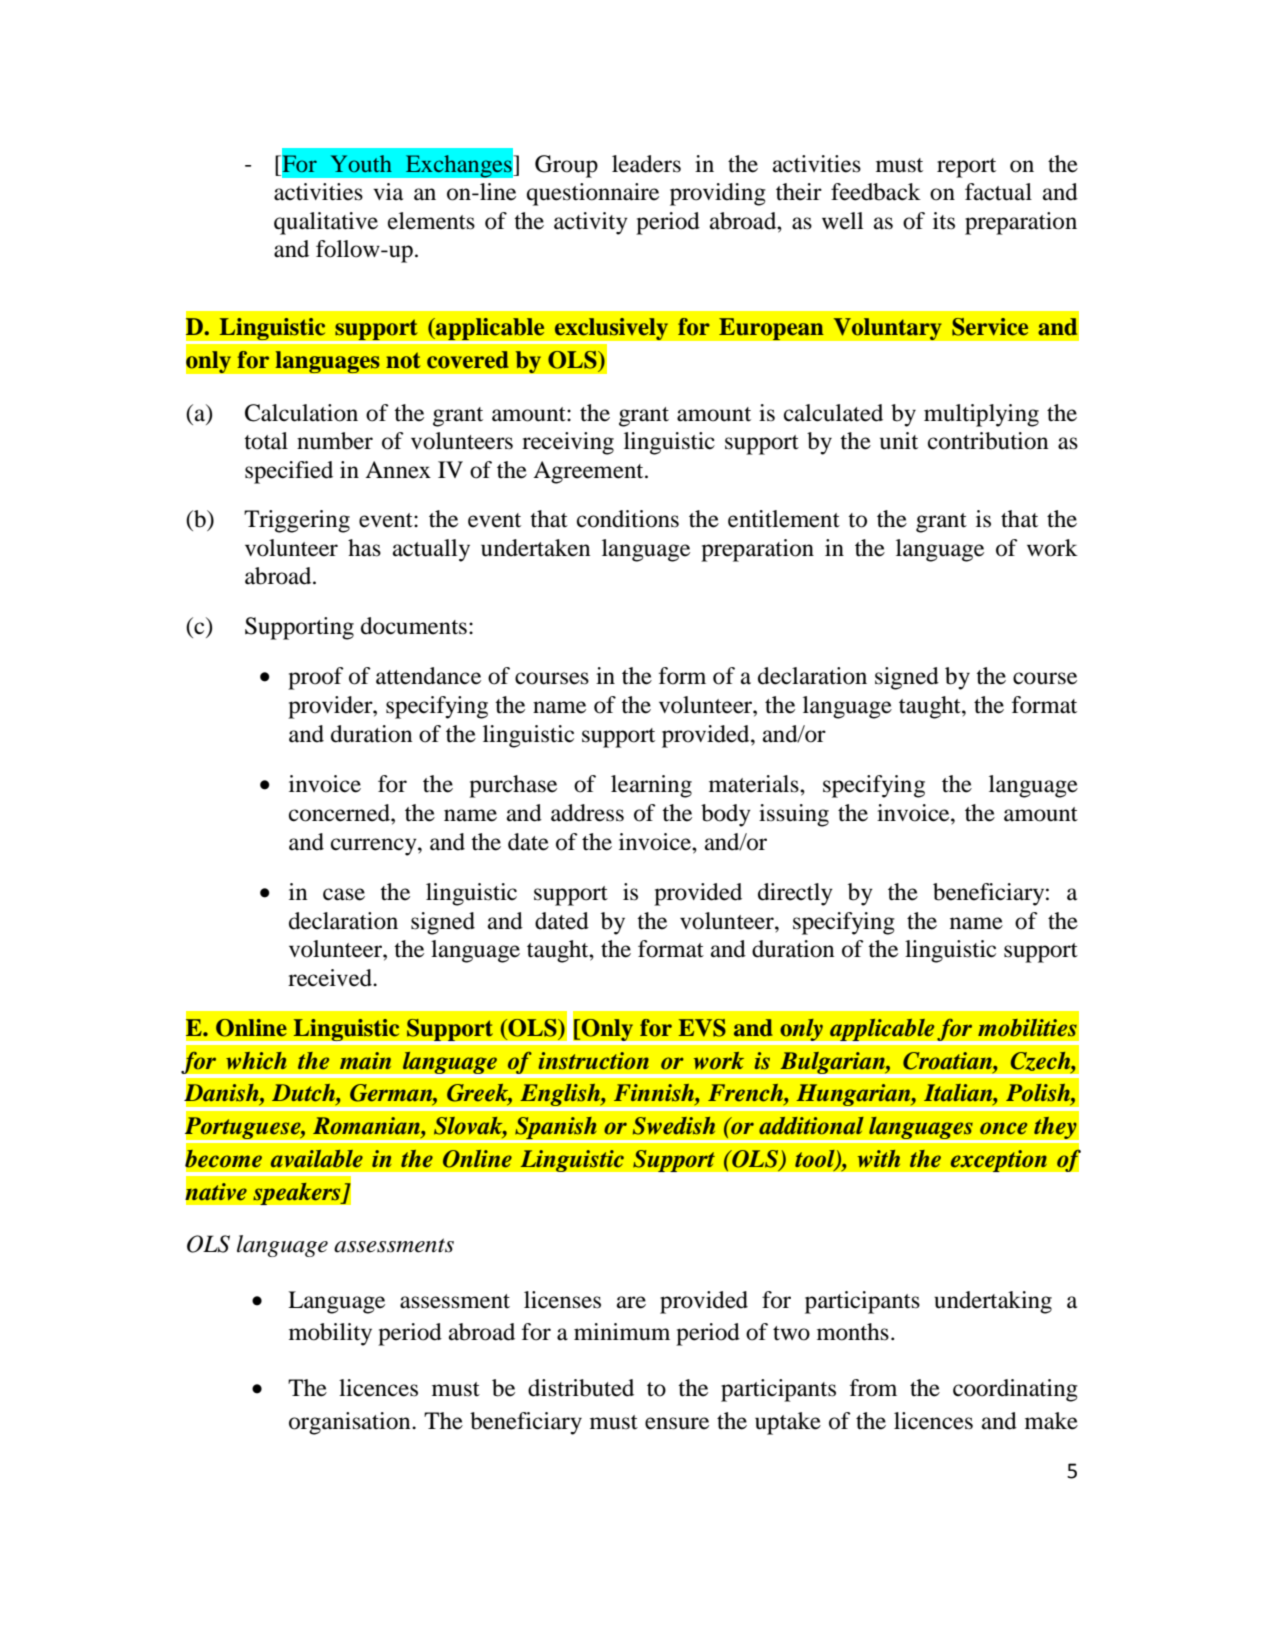  I want to click on organisation, so click(351, 1423).
